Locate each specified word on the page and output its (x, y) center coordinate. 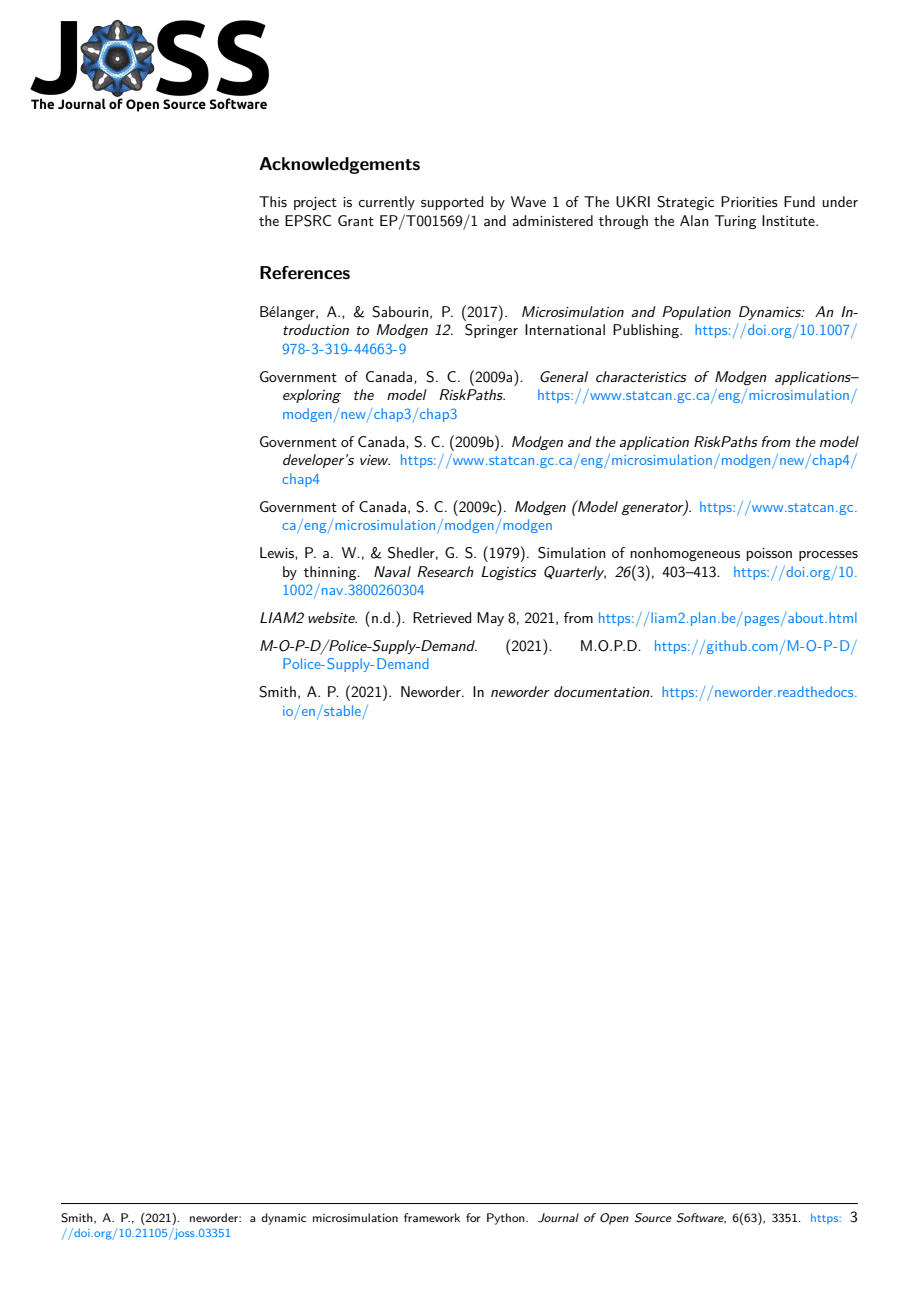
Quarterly (575, 573)
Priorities (749, 201)
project (315, 203)
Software (701, 1218)
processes (828, 556)
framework (432, 1217)
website (332, 617)
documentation (603, 691)
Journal (558, 1218)
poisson (769, 554)
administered (552, 220)
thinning (331, 573)
